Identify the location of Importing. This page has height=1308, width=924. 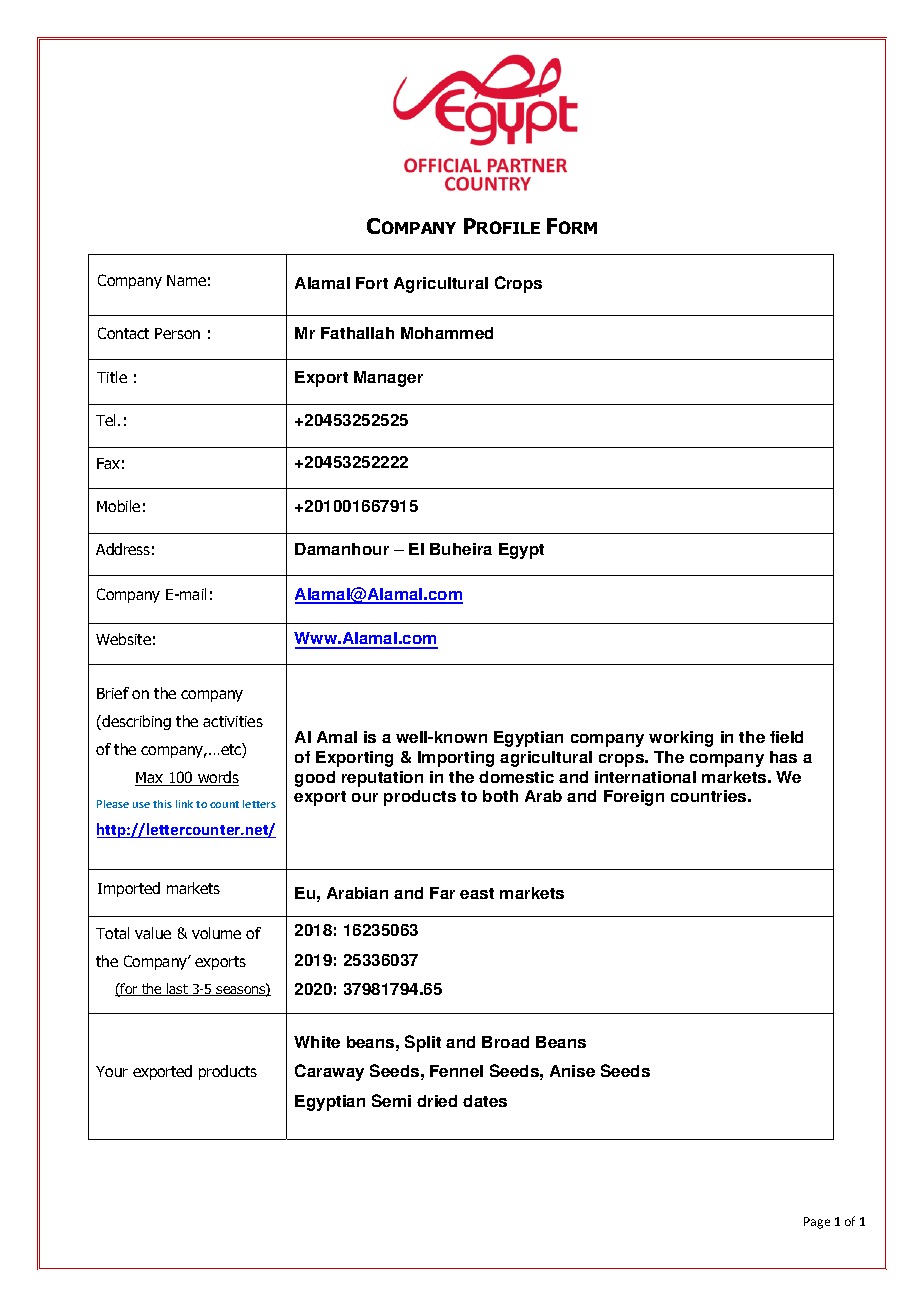
(456, 759).
